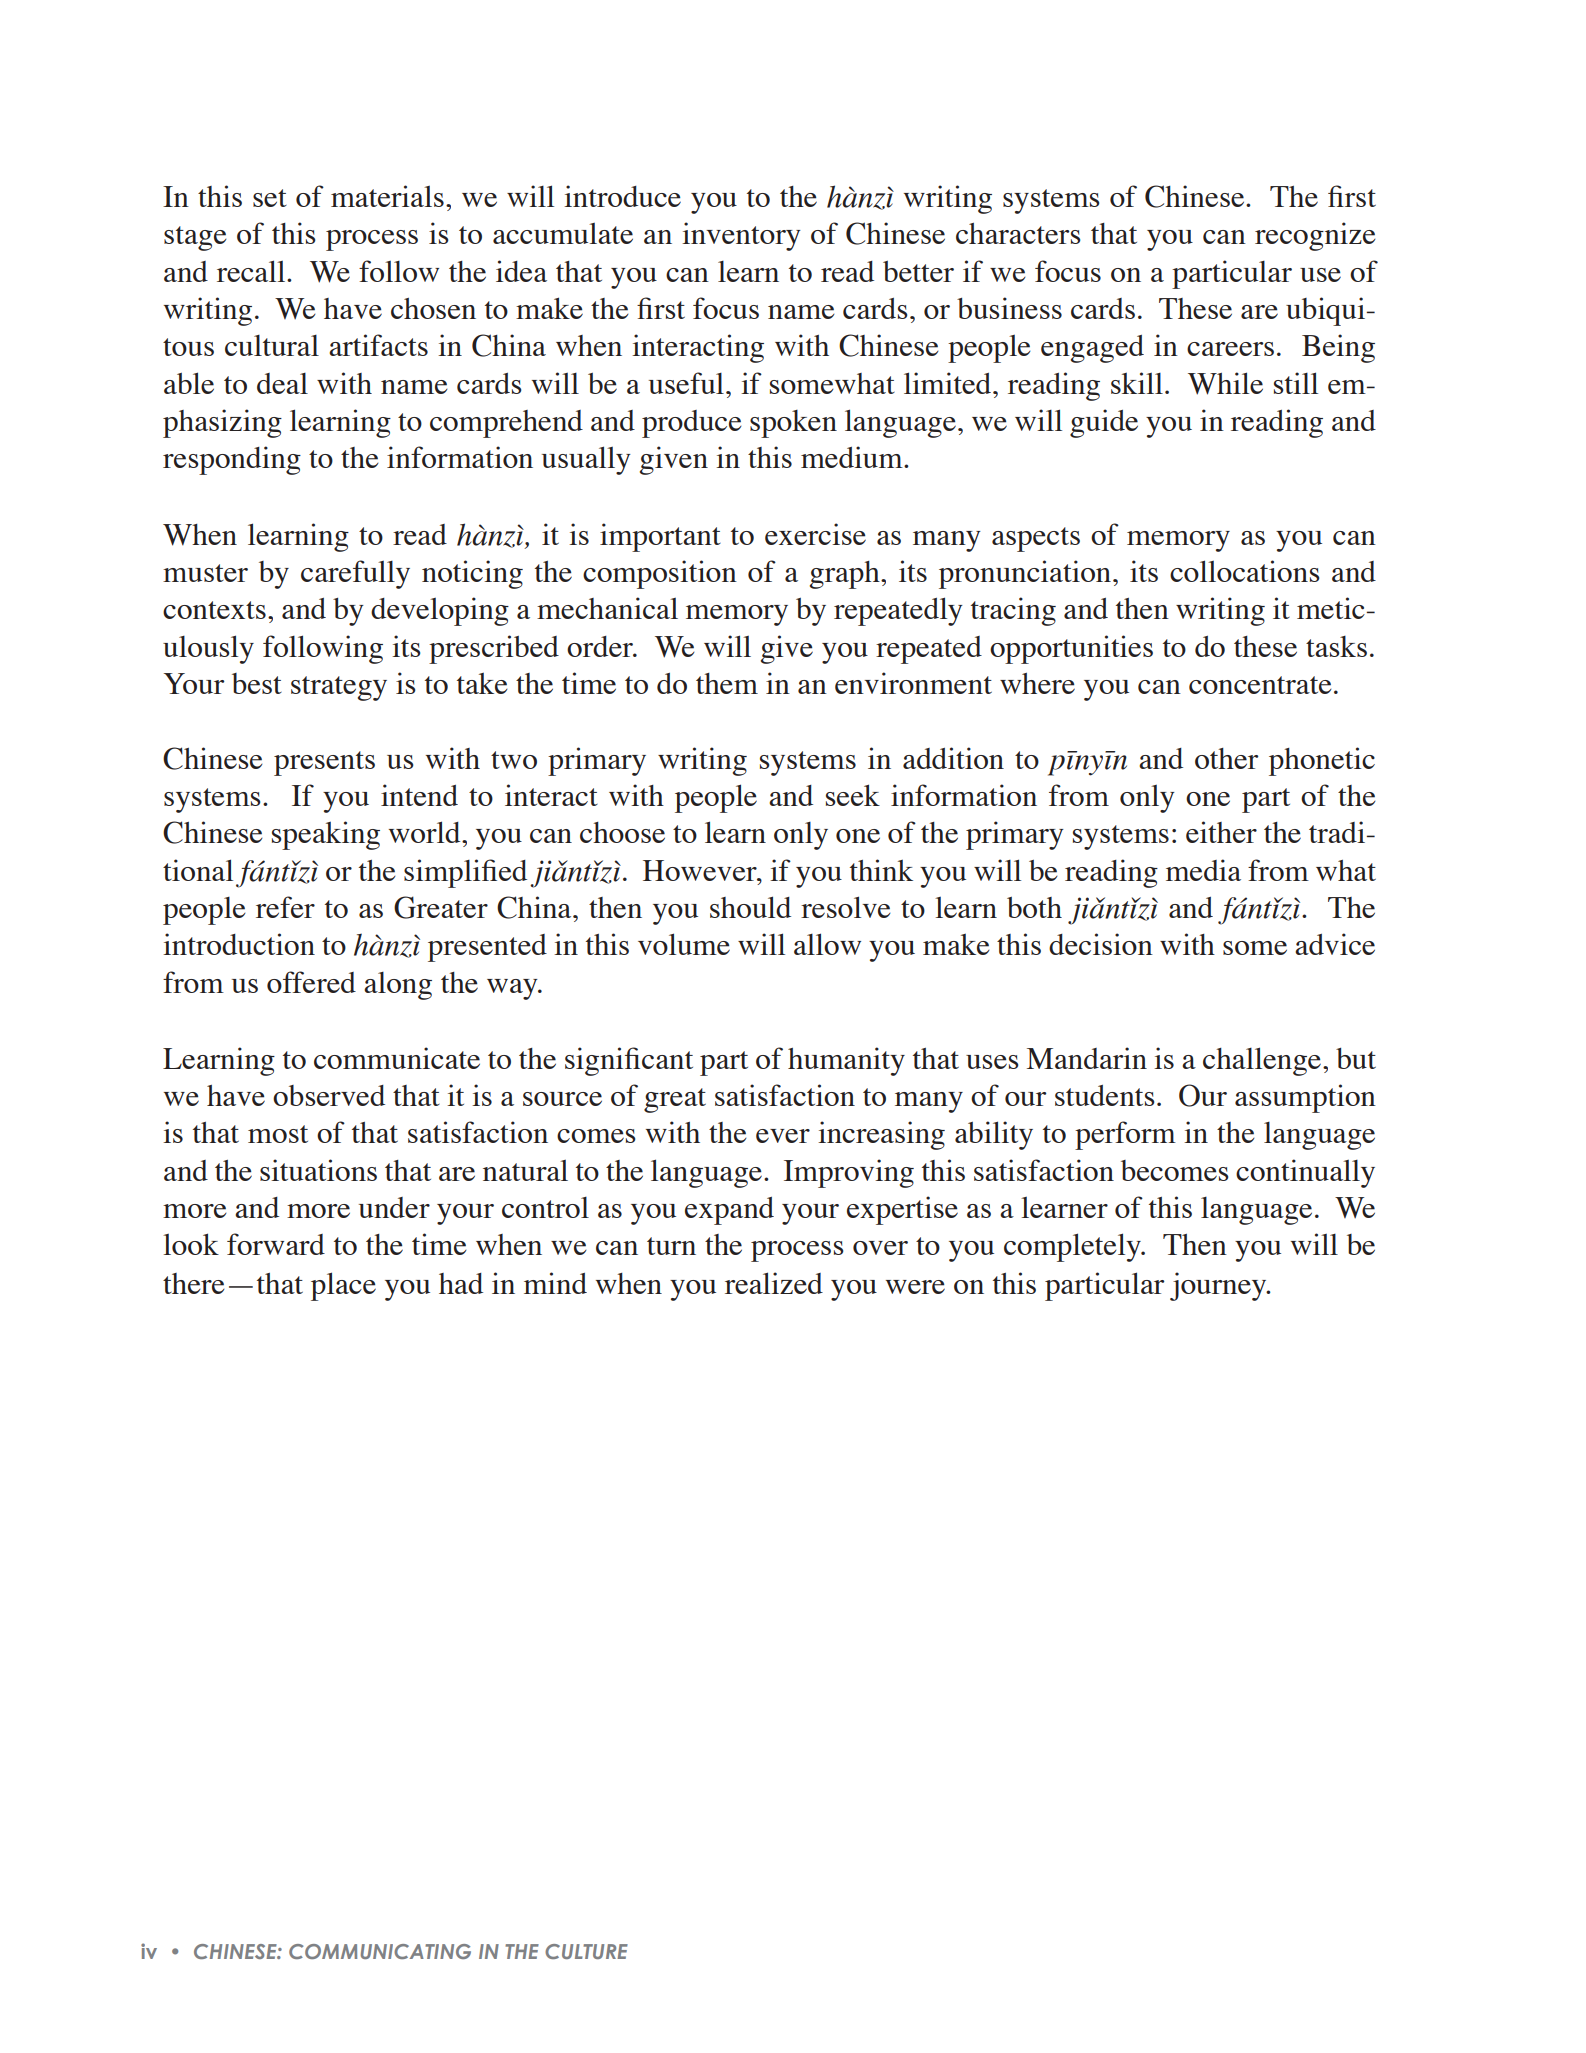 This document has width=1586, height=2053. Describe the element at coordinates (1219, 1286) in the document. I see `journey` at that location.
